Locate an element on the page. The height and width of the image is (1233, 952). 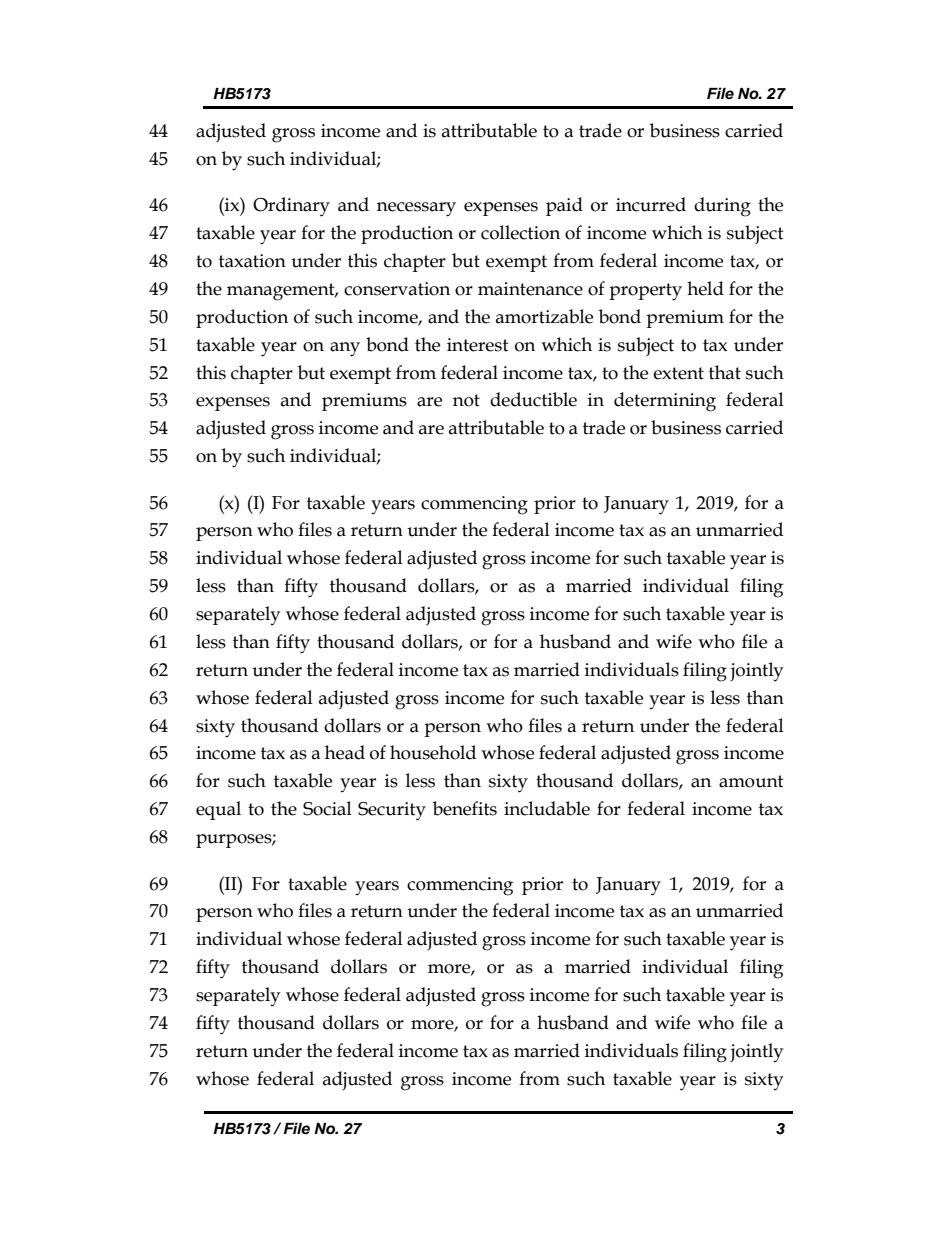
determining is located at coordinates (665, 402).
